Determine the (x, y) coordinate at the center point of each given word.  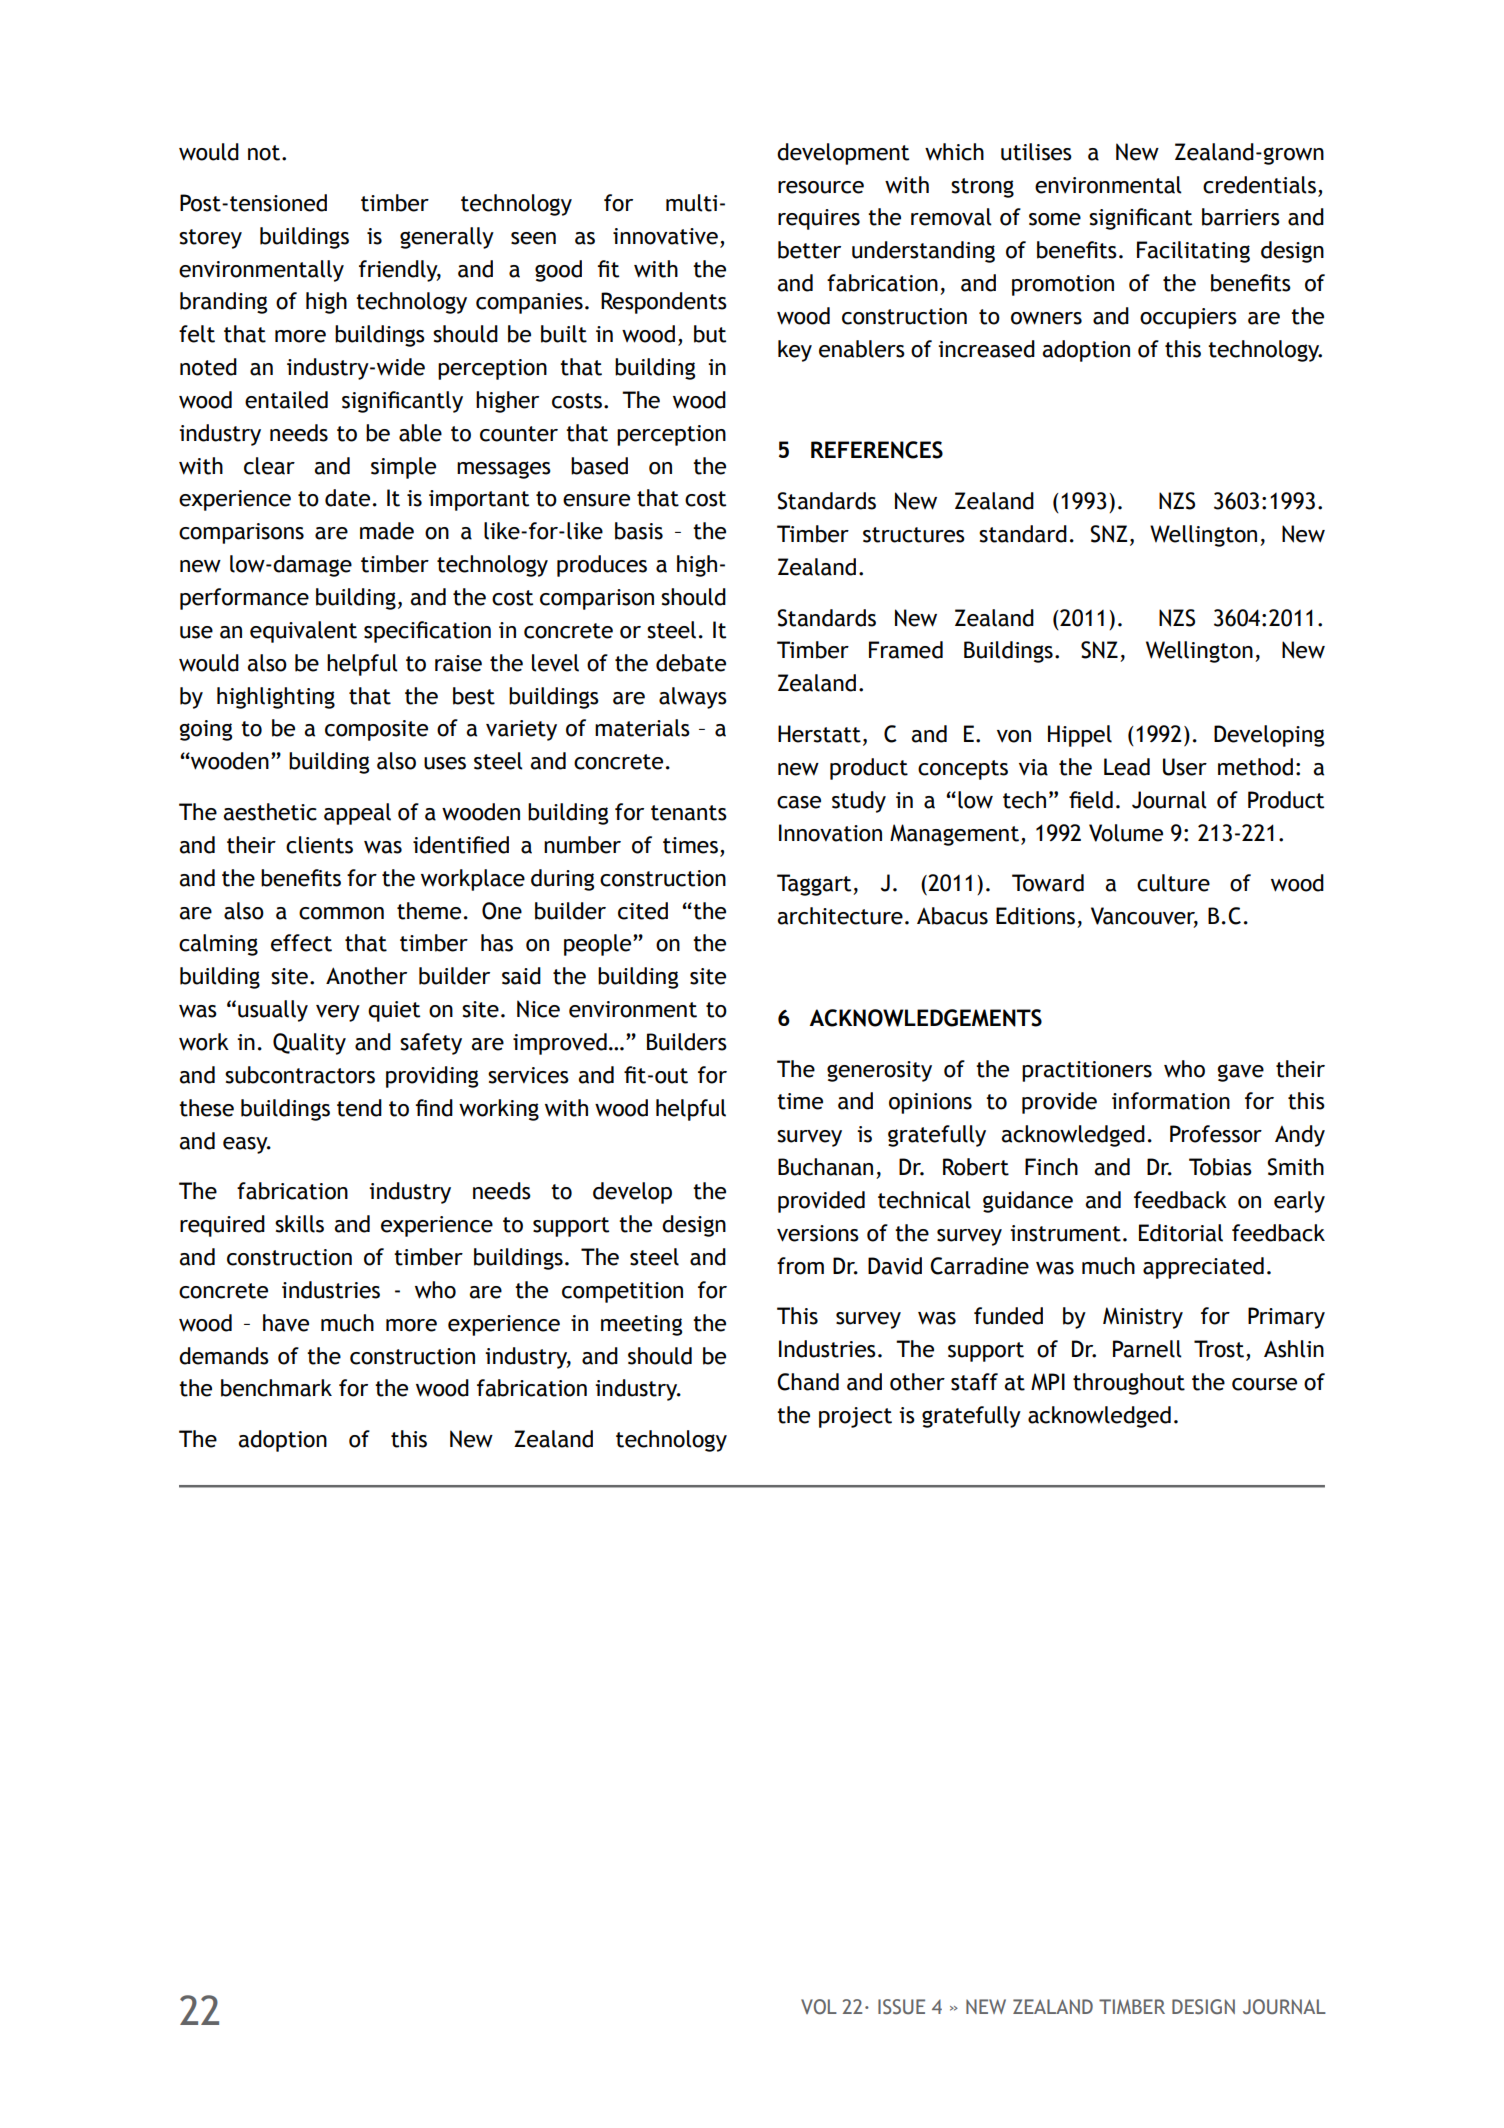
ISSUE (901, 2007)
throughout (1129, 1384)
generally (447, 238)
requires (819, 219)
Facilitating (1193, 252)
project (855, 1417)
